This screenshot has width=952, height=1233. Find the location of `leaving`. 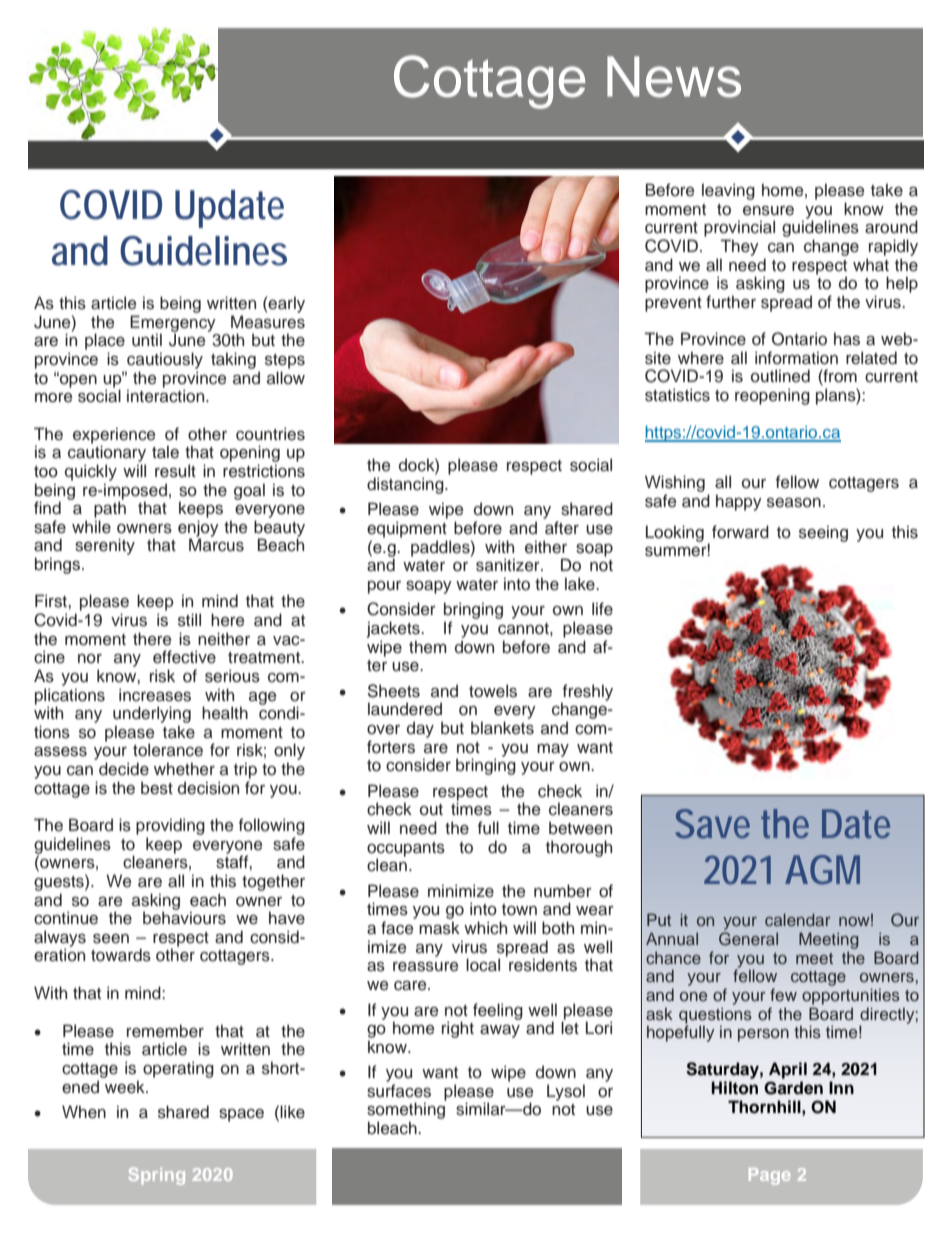

leaving is located at coordinates (728, 191).
